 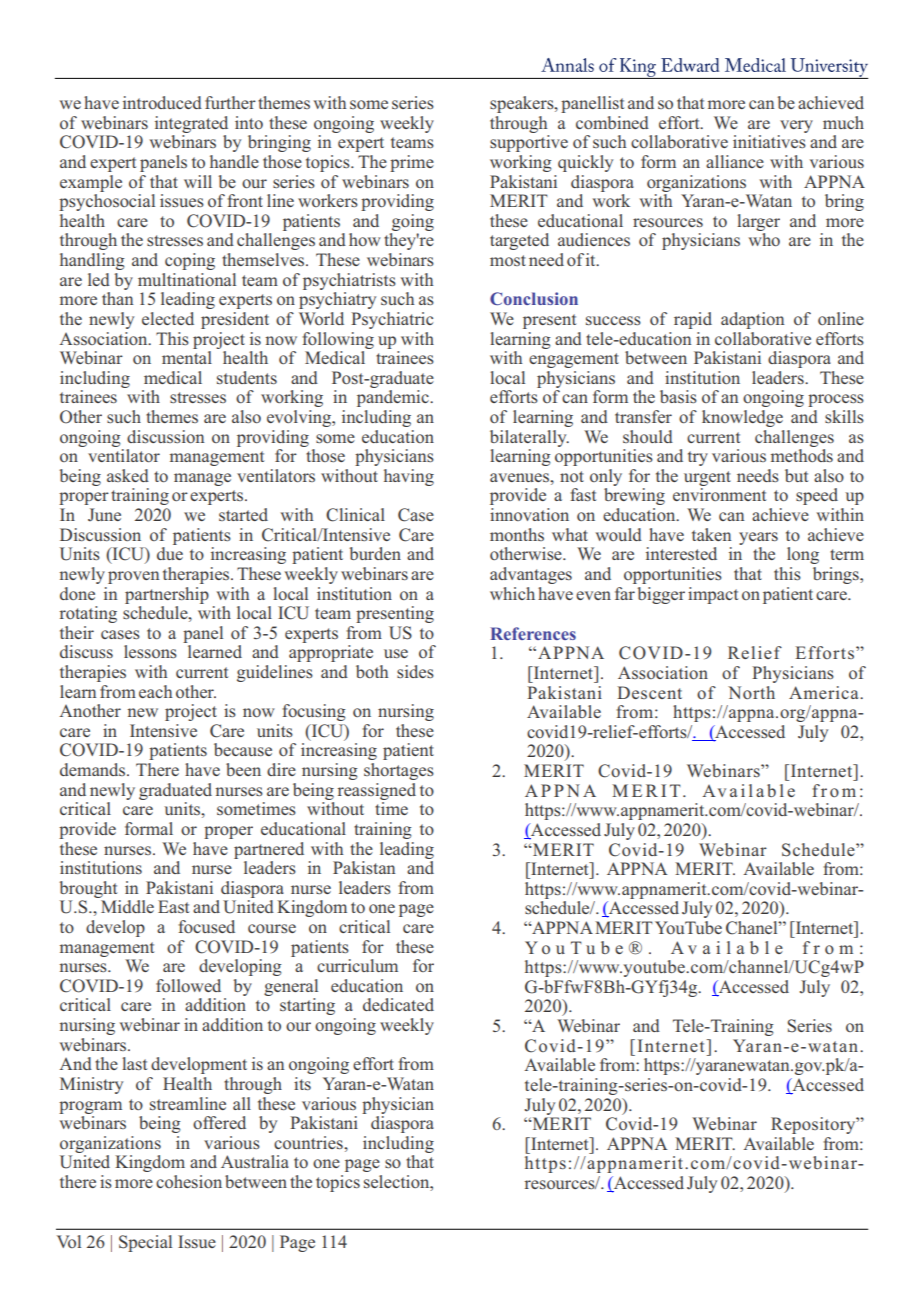 What do you see at coordinates (155, 691) in the screenshot?
I see `each` at bounding box center [155, 691].
